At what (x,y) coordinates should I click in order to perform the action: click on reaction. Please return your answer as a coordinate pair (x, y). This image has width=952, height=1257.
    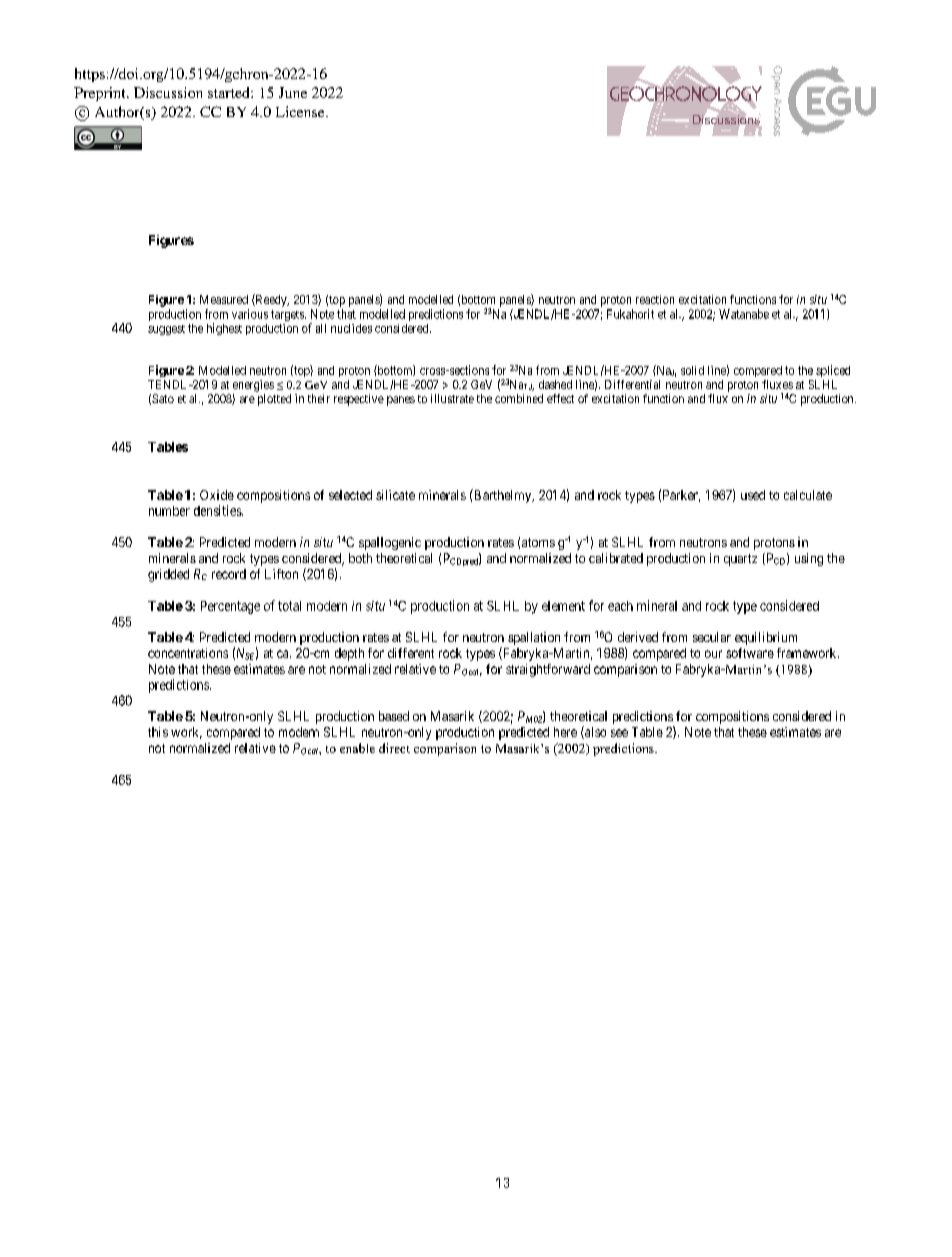
    Looking at the image, I should click on (655, 299).
